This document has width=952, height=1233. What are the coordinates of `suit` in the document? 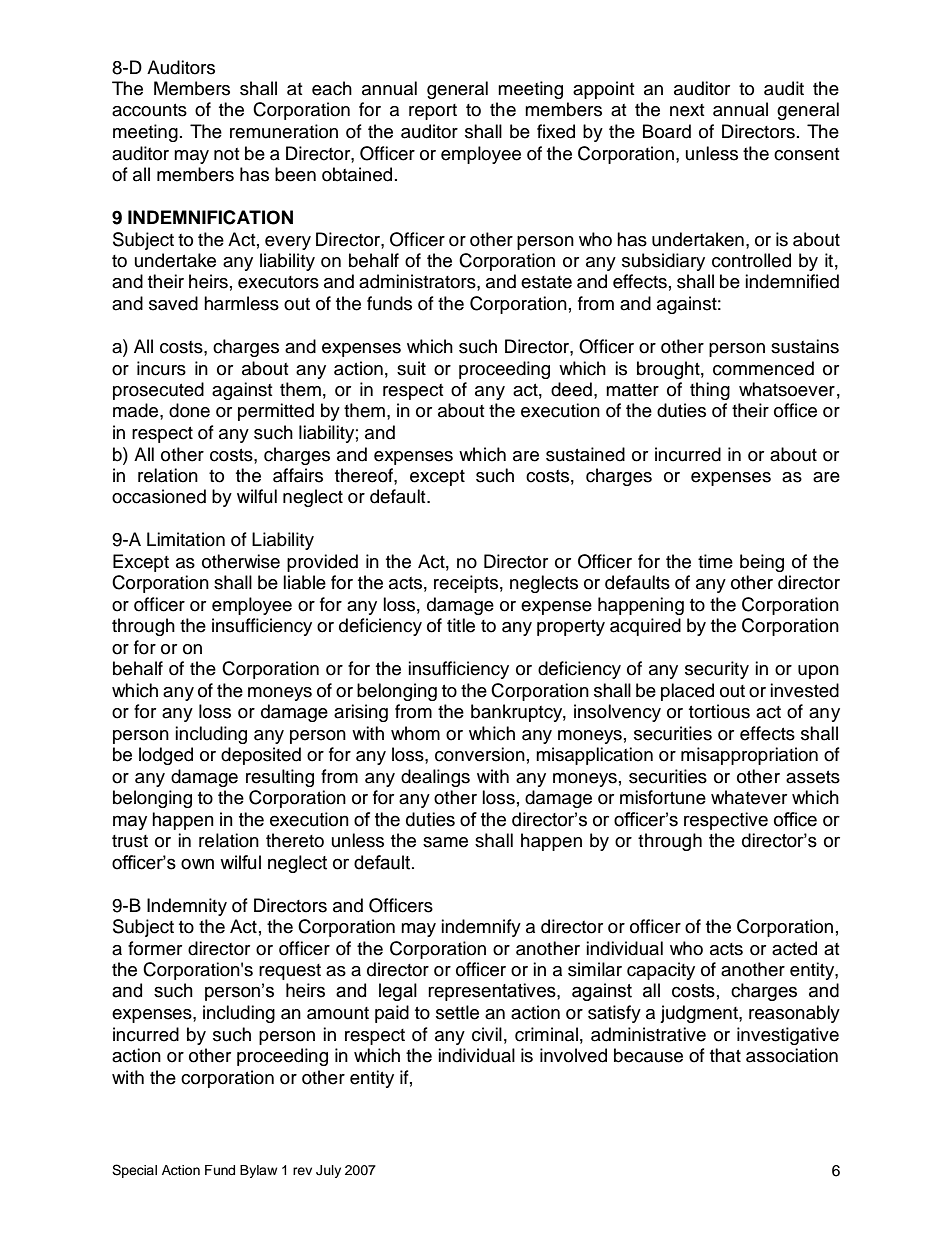 It's located at (411, 368).
